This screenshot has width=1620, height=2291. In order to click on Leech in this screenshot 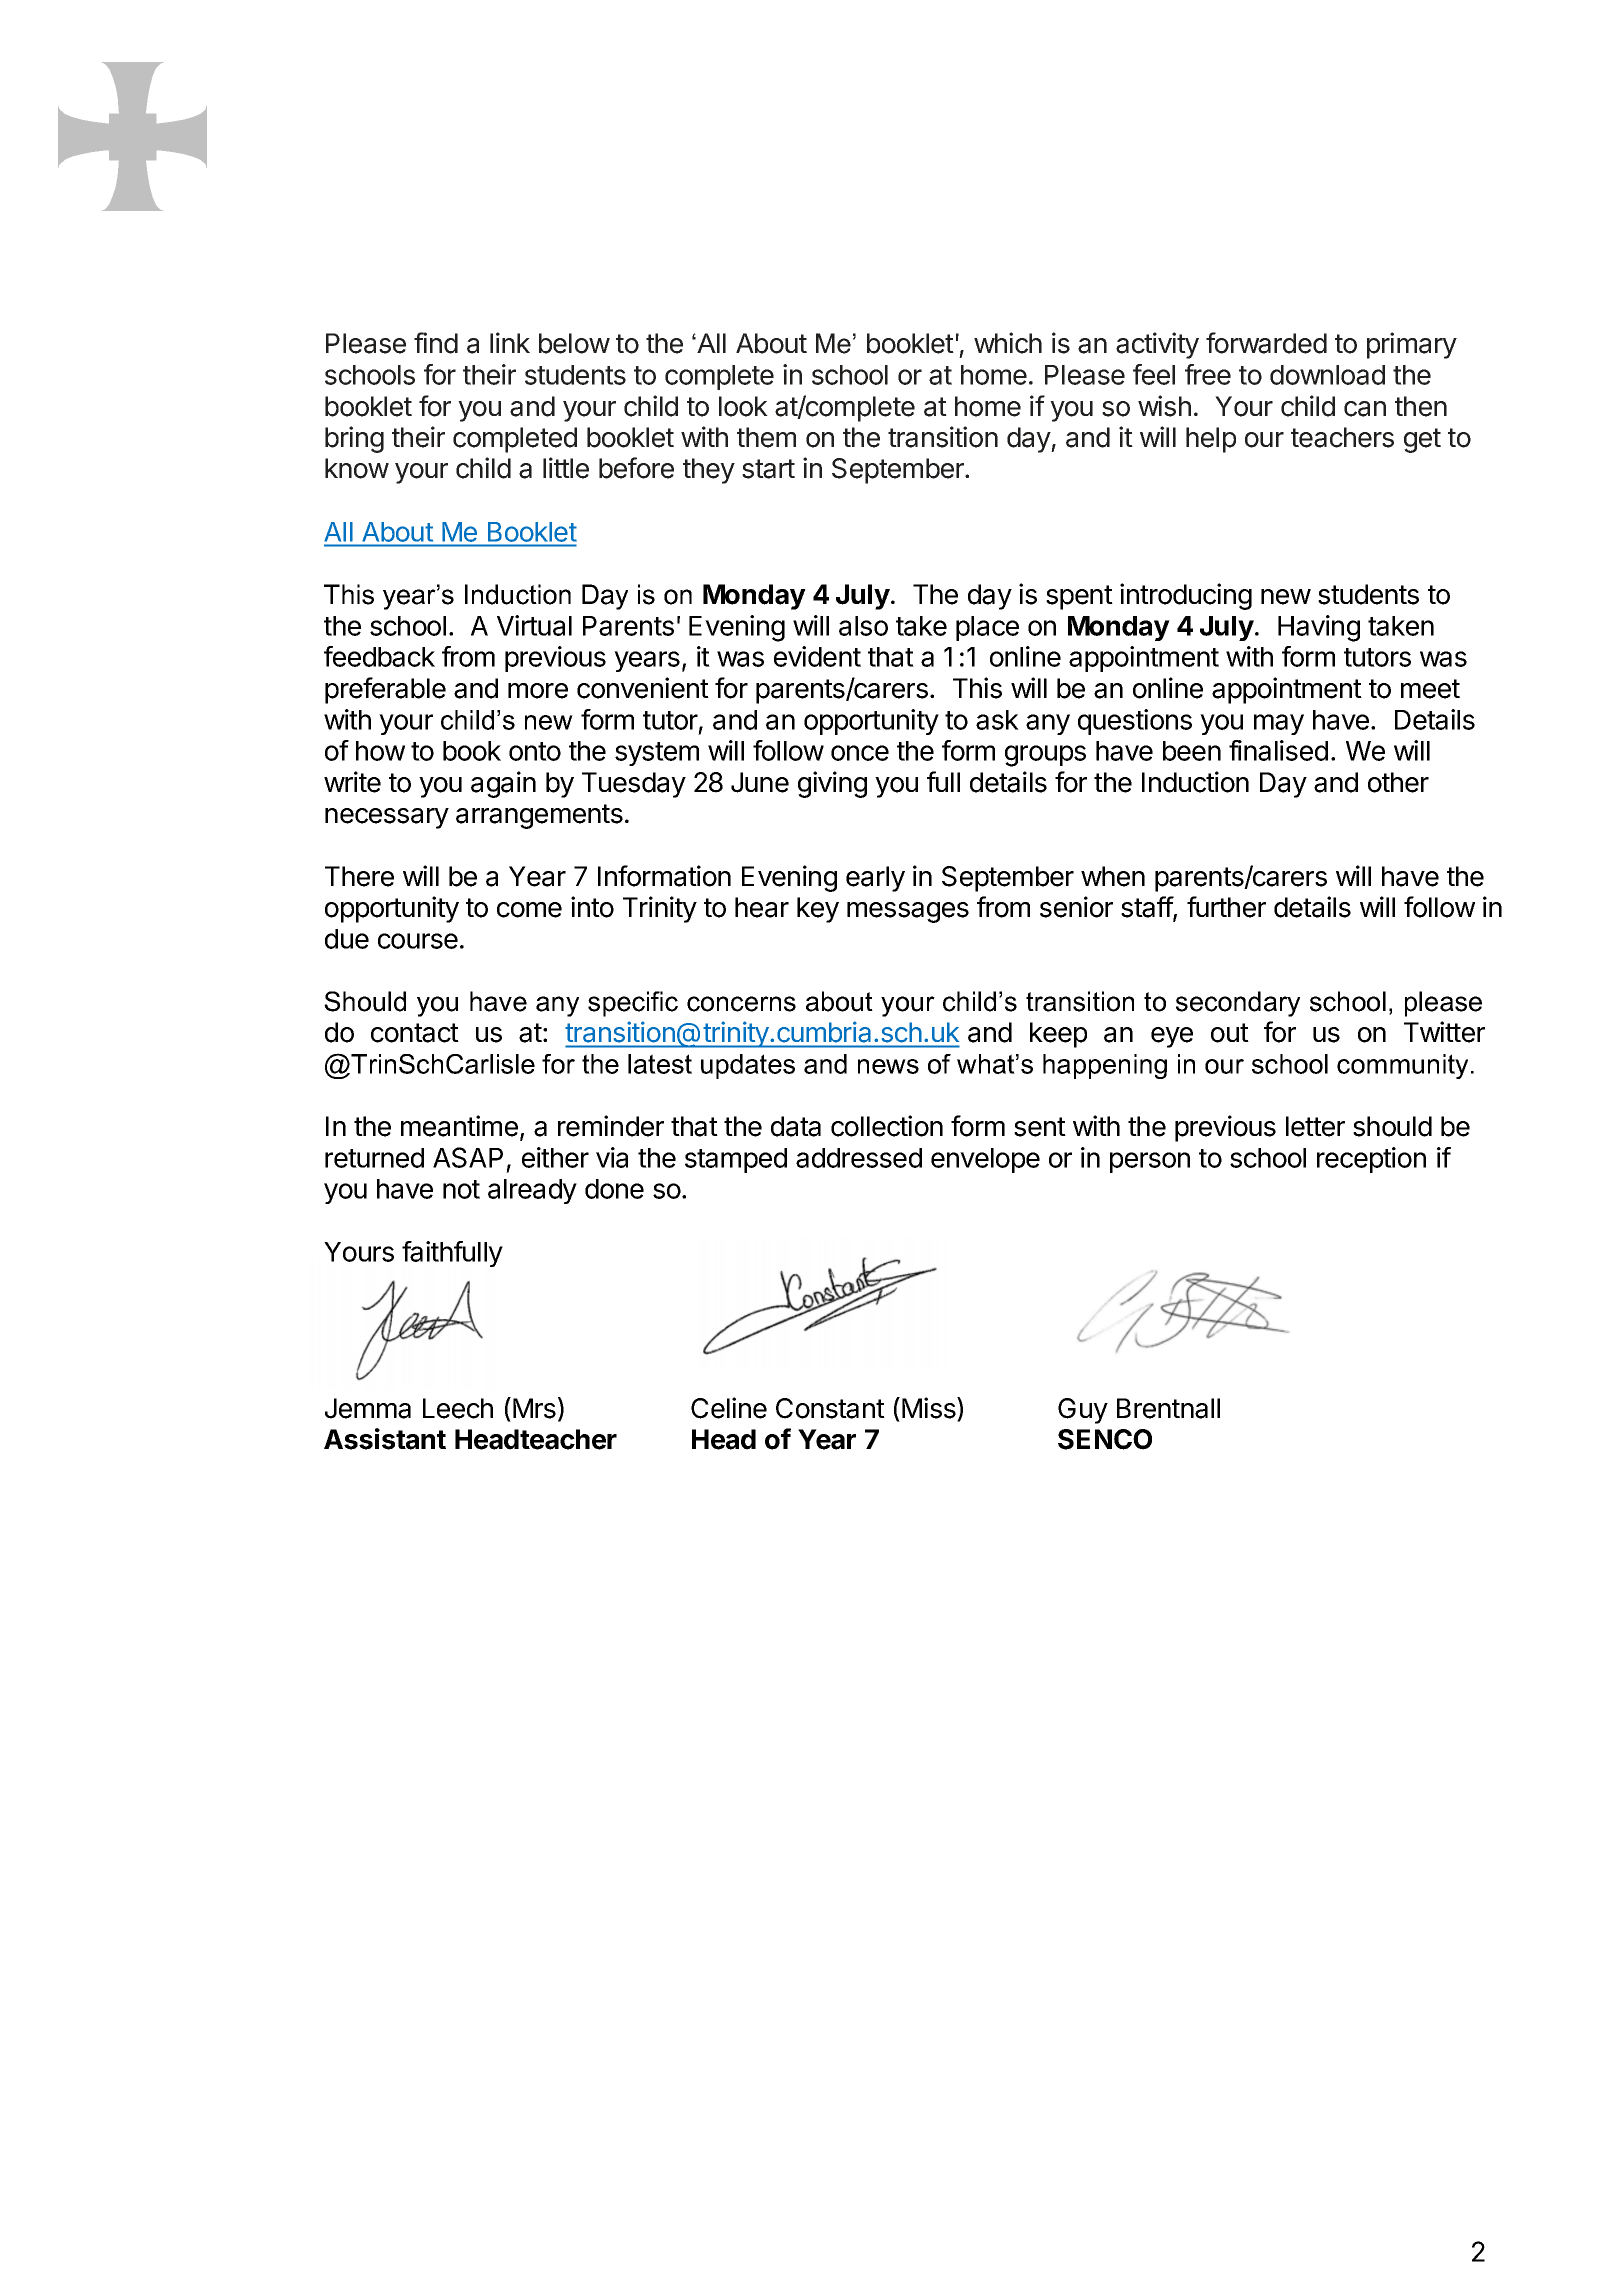, I will do `click(458, 1408)`.
